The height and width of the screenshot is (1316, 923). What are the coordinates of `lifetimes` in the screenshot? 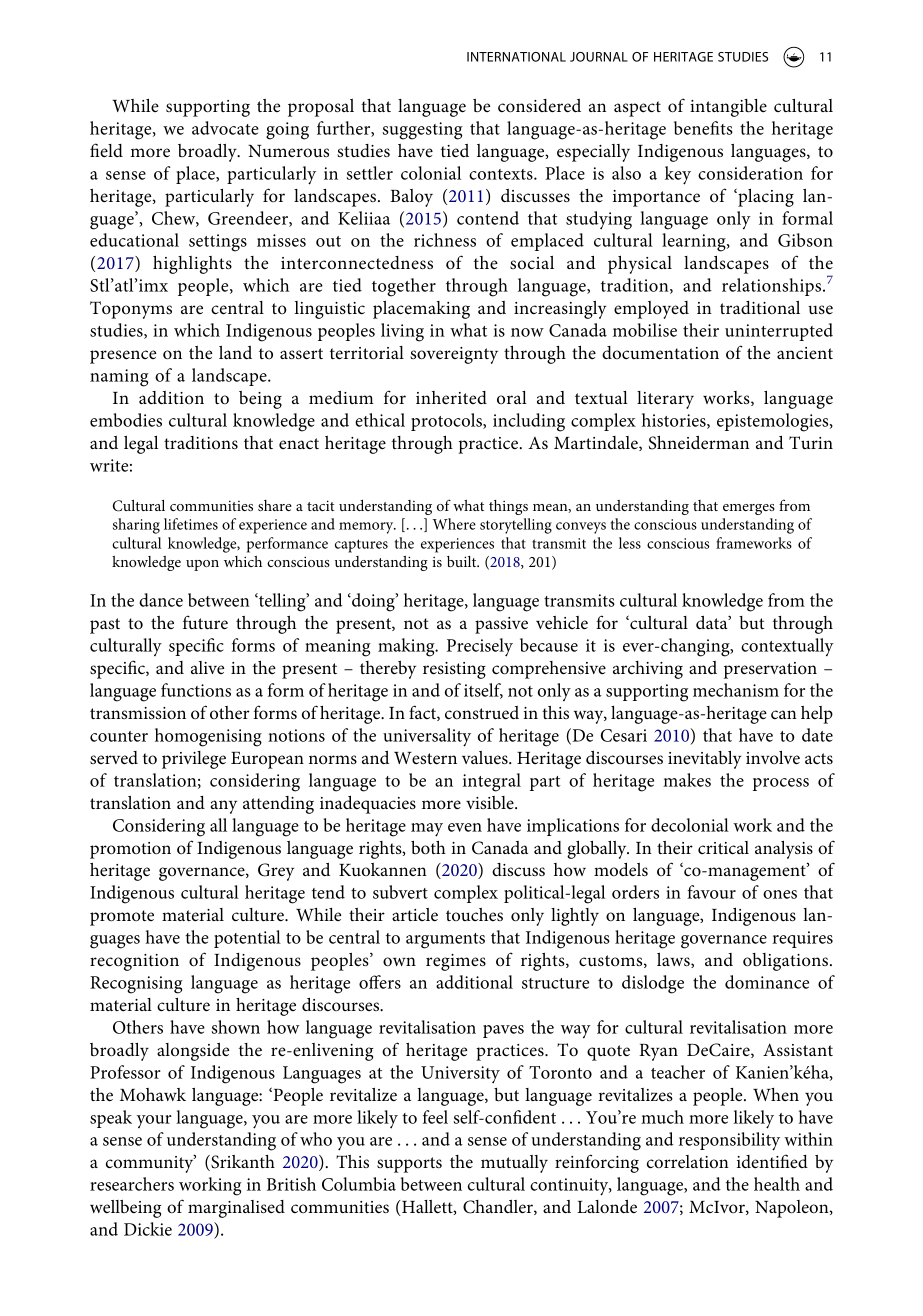 It's located at (191, 524).
